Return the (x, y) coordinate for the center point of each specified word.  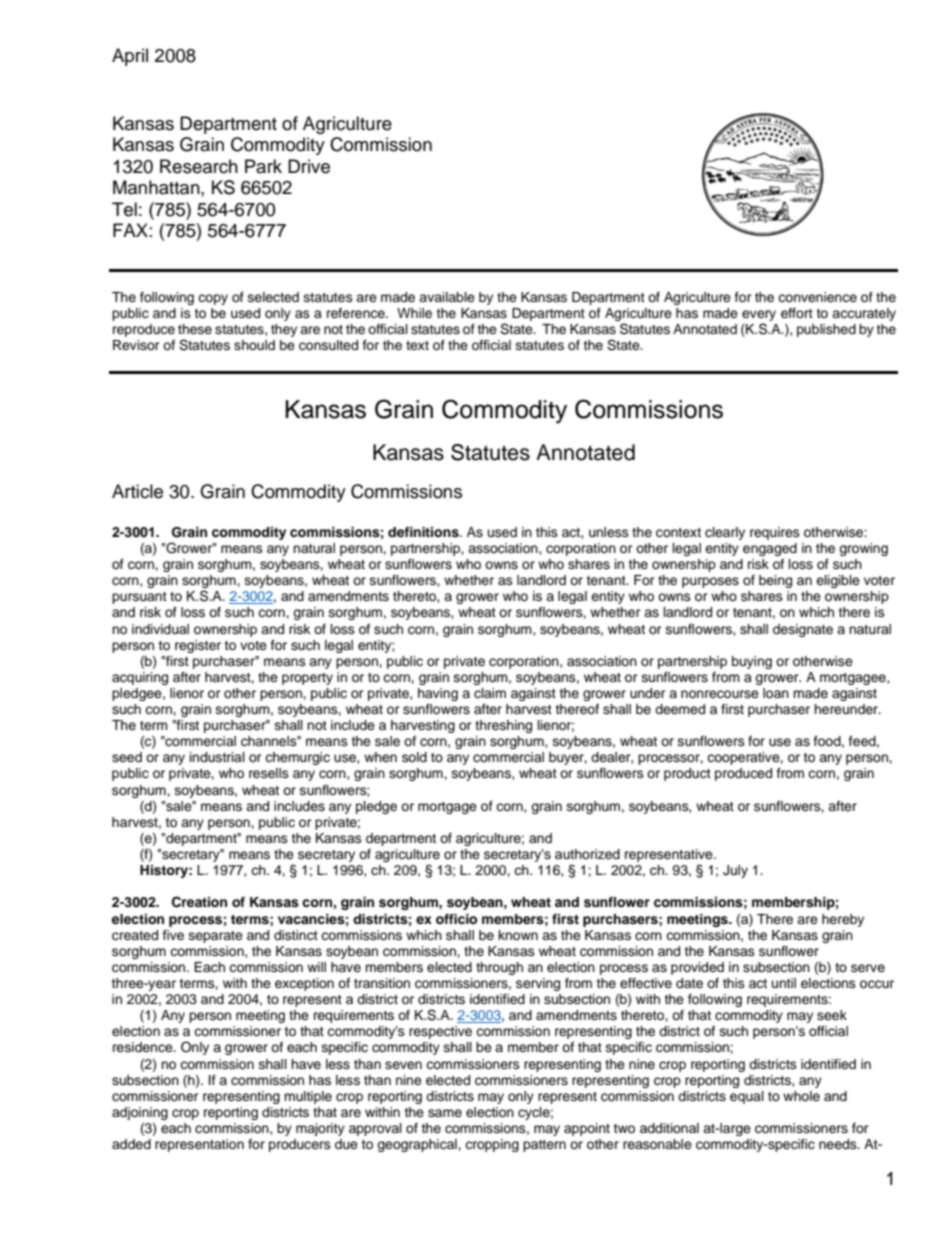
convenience (817, 297)
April (130, 57)
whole (801, 1096)
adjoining (140, 1113)
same (445, 1113)
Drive (309, 166)
